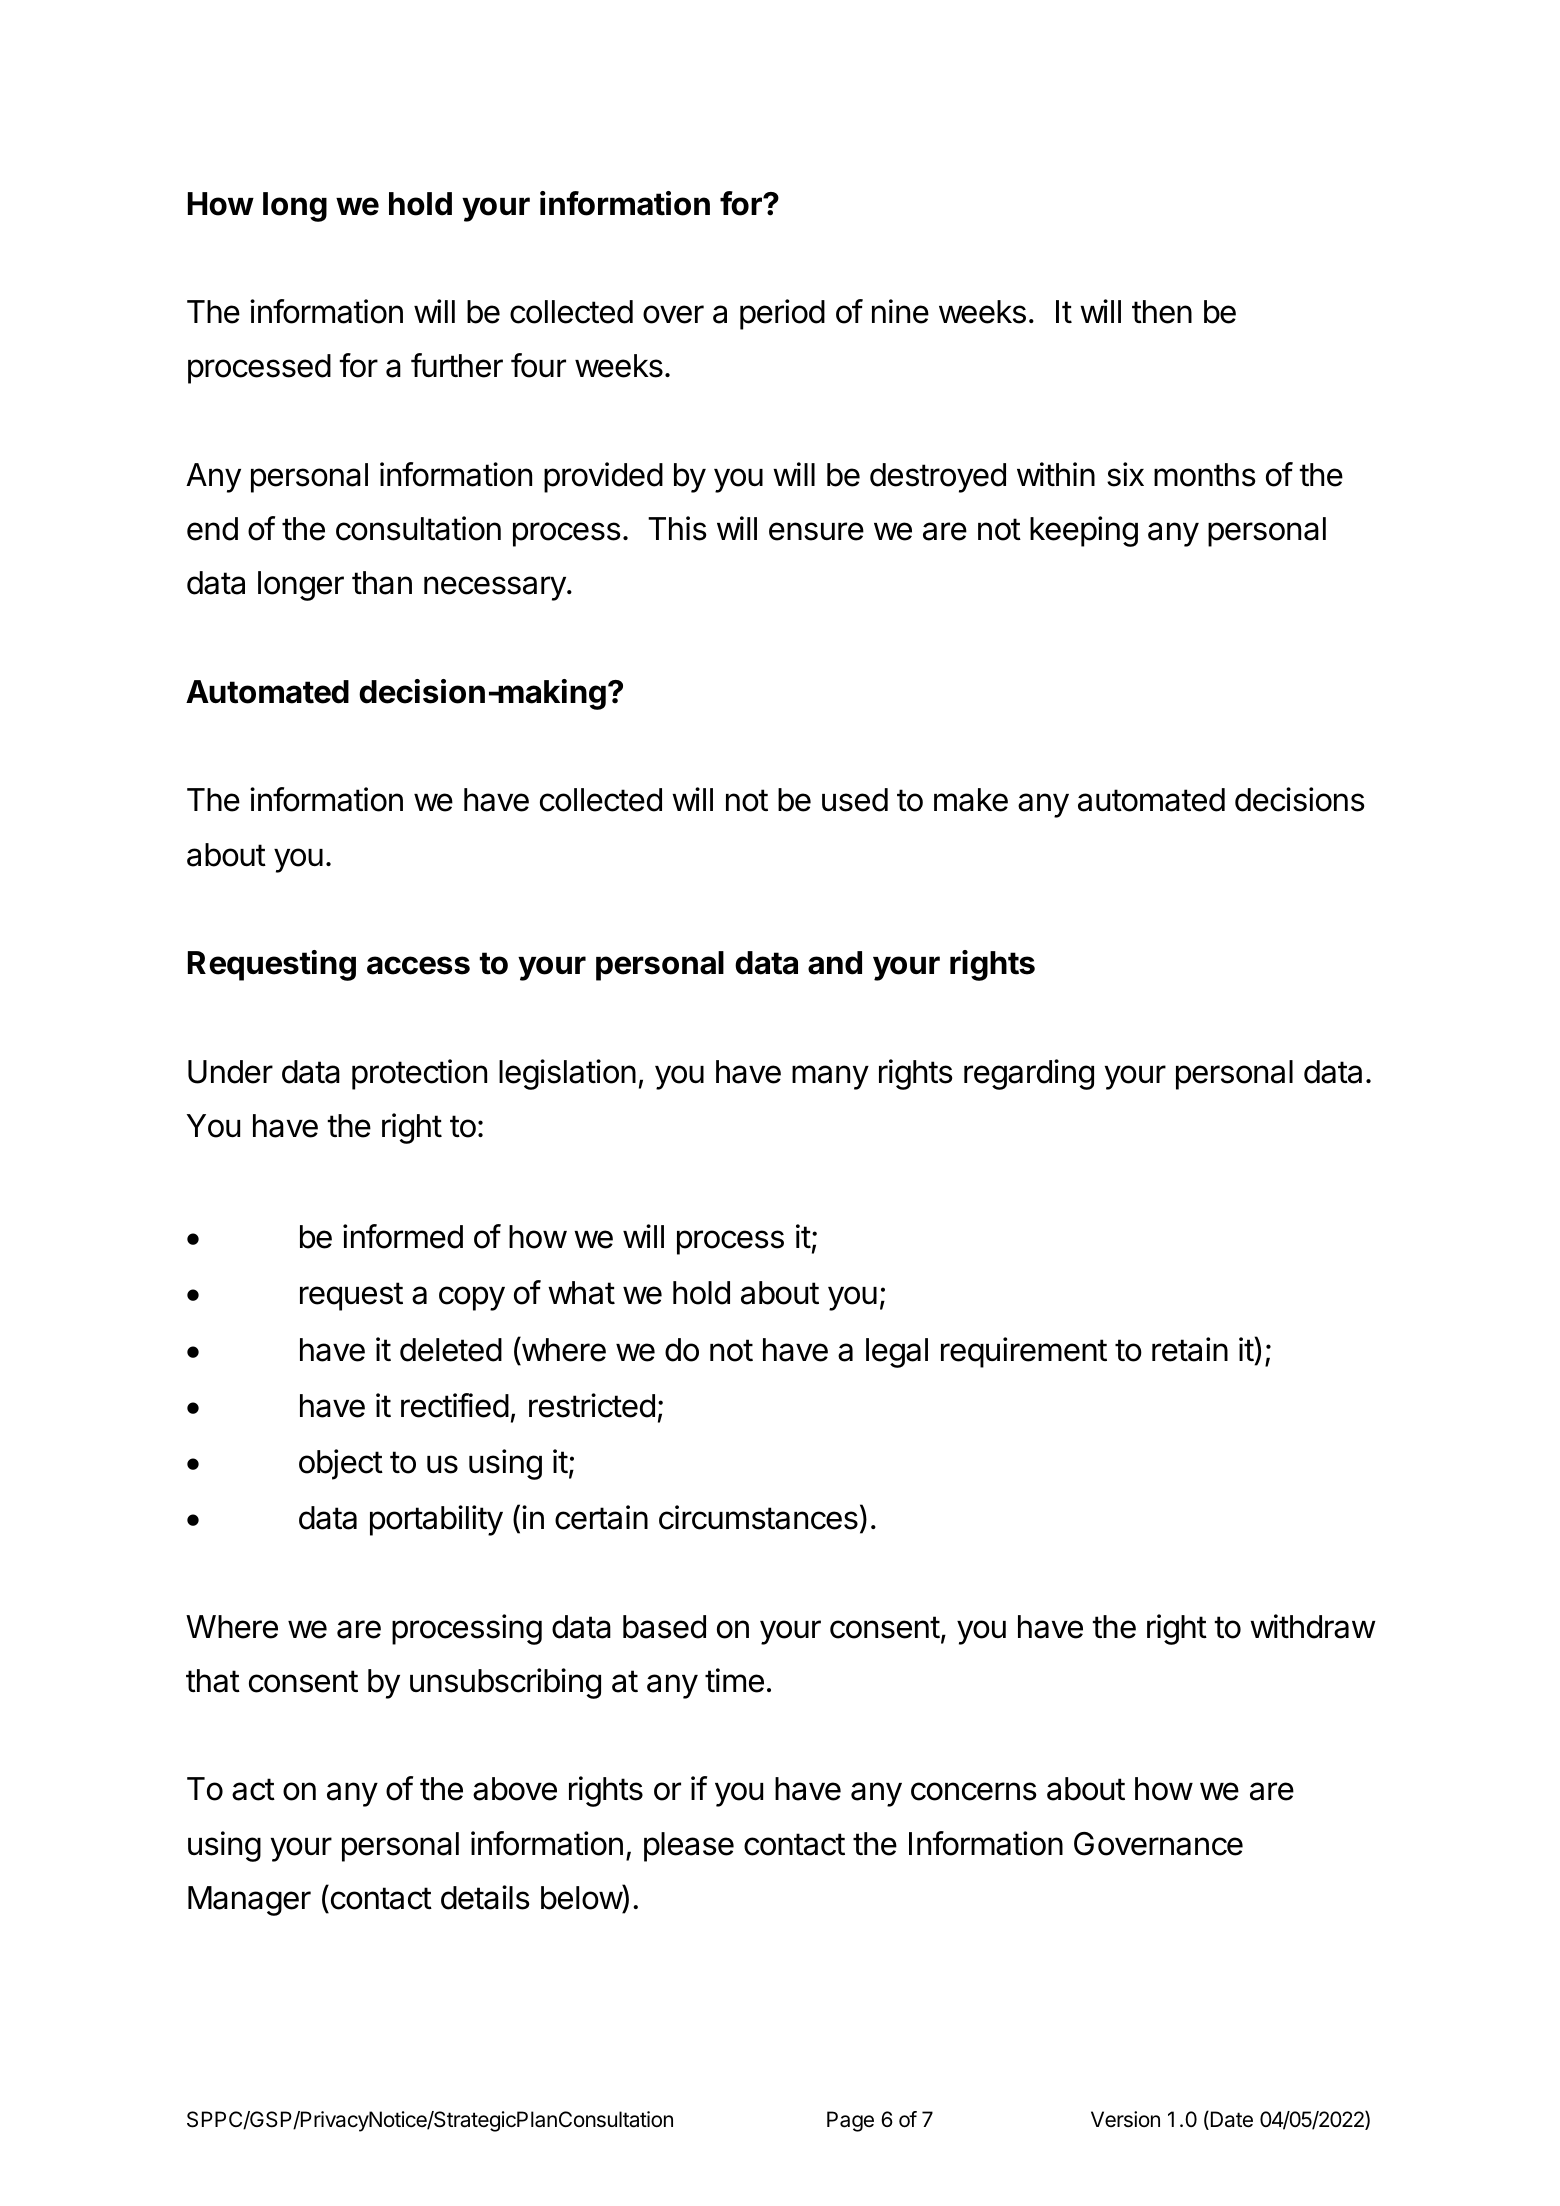 The height and width of the page is (2206, 1560). What do you see at coordinates (782, 314) in the page?
I see `period` at bounding box center [782, 314].
